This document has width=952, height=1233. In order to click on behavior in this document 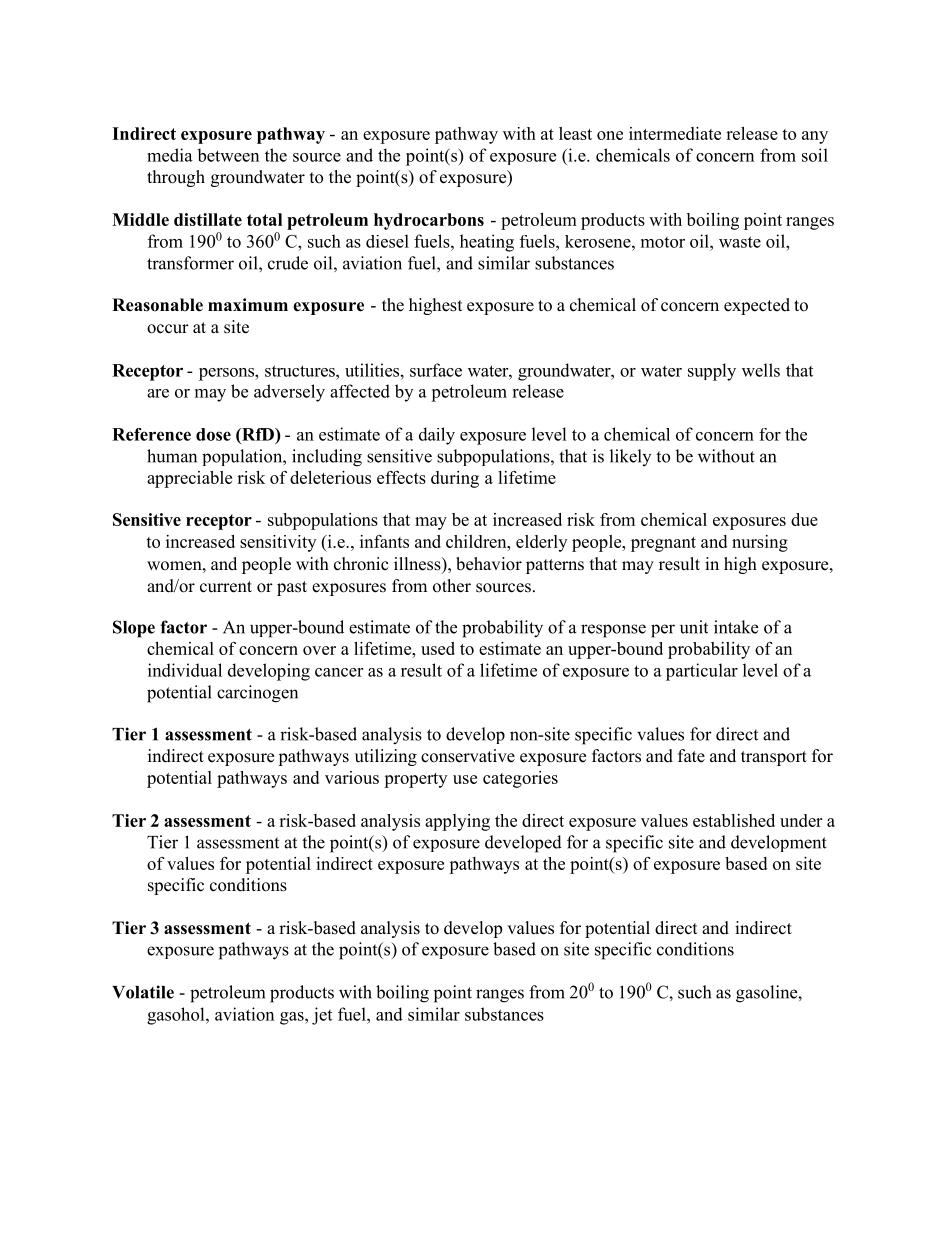, I will do `click(489, 564)`.
